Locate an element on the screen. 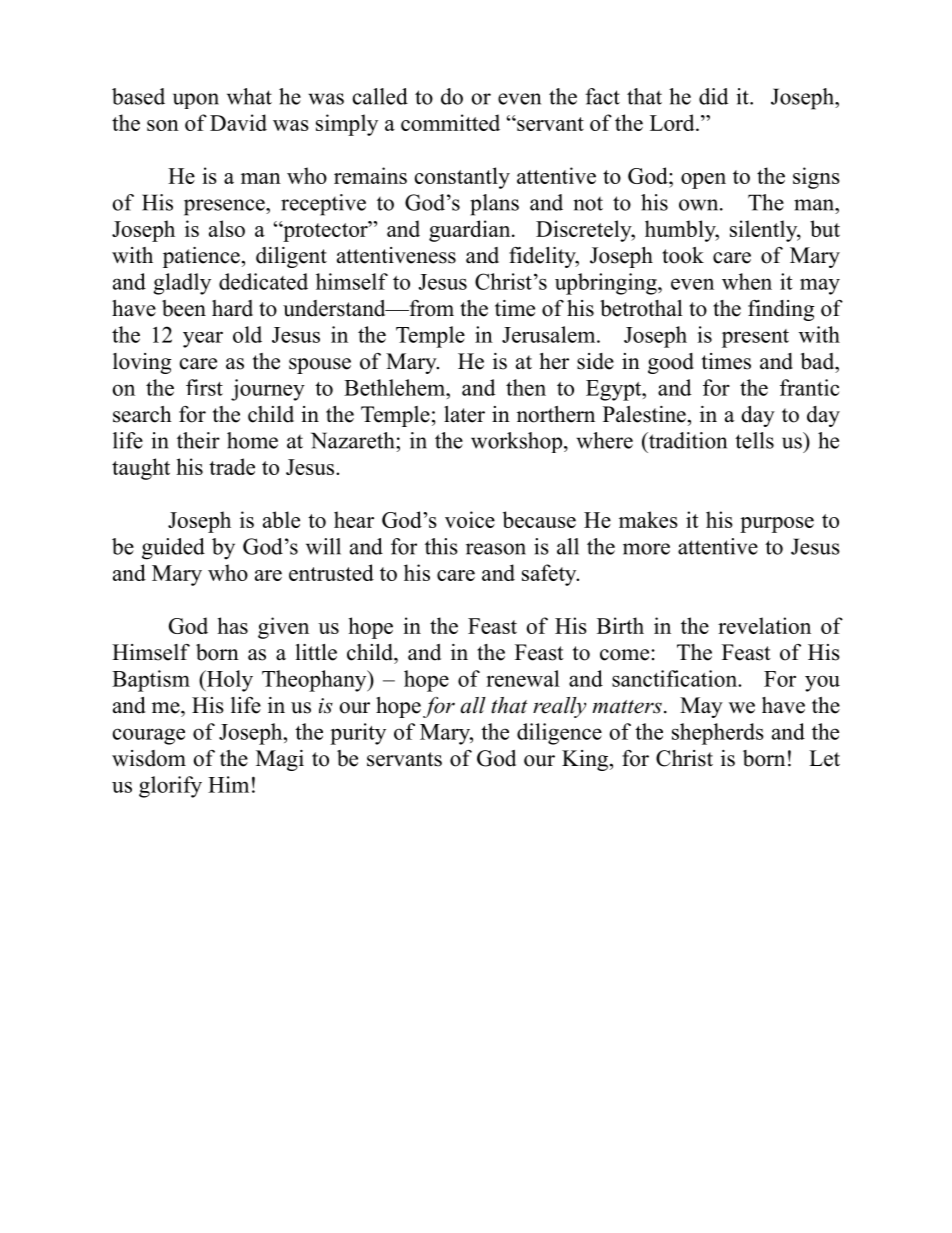 The image size is (952, 1233). Magi is located at coordinates (280, 760).
